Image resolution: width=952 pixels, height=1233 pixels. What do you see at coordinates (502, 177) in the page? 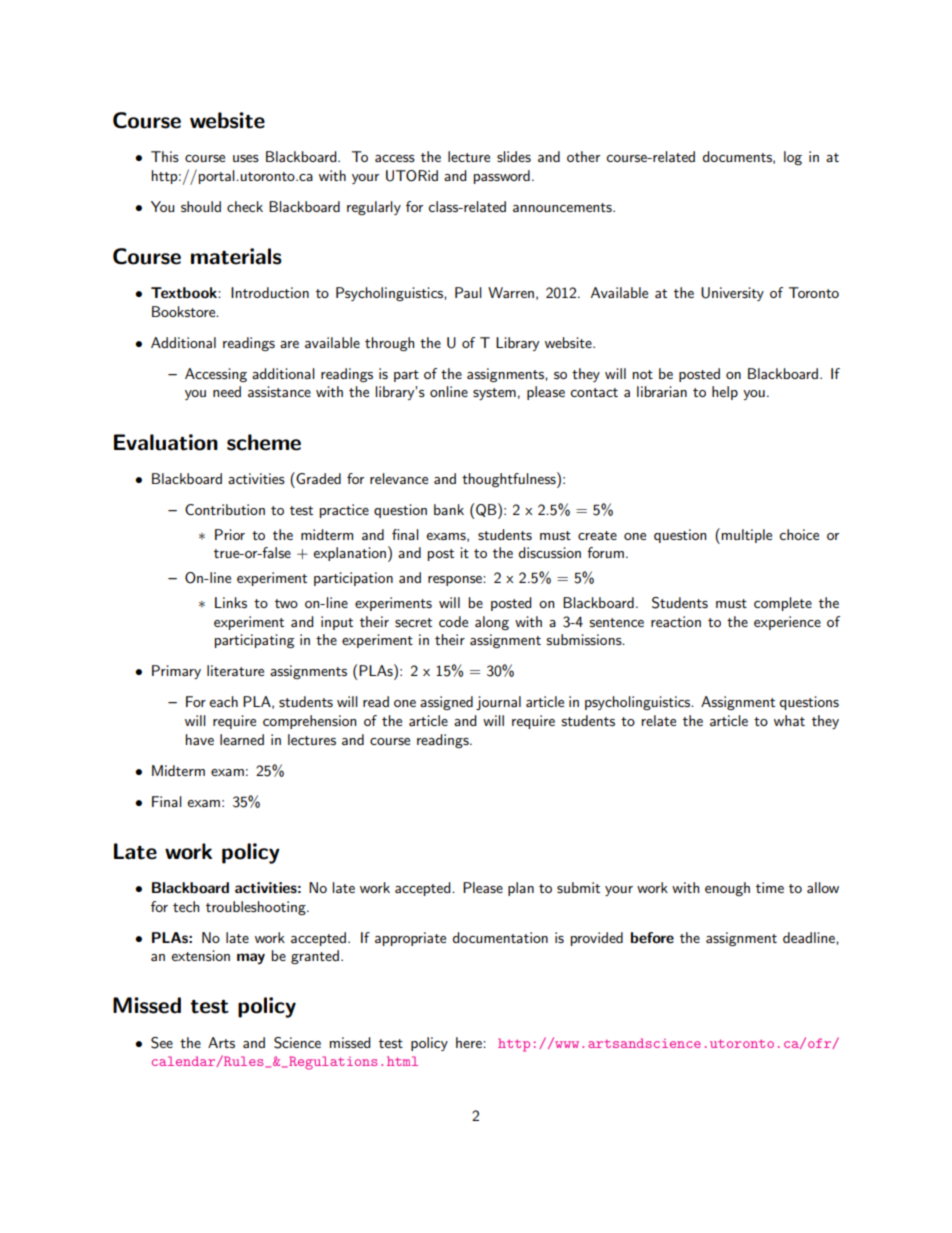
I see `password` at bounding box center [502, 177].
